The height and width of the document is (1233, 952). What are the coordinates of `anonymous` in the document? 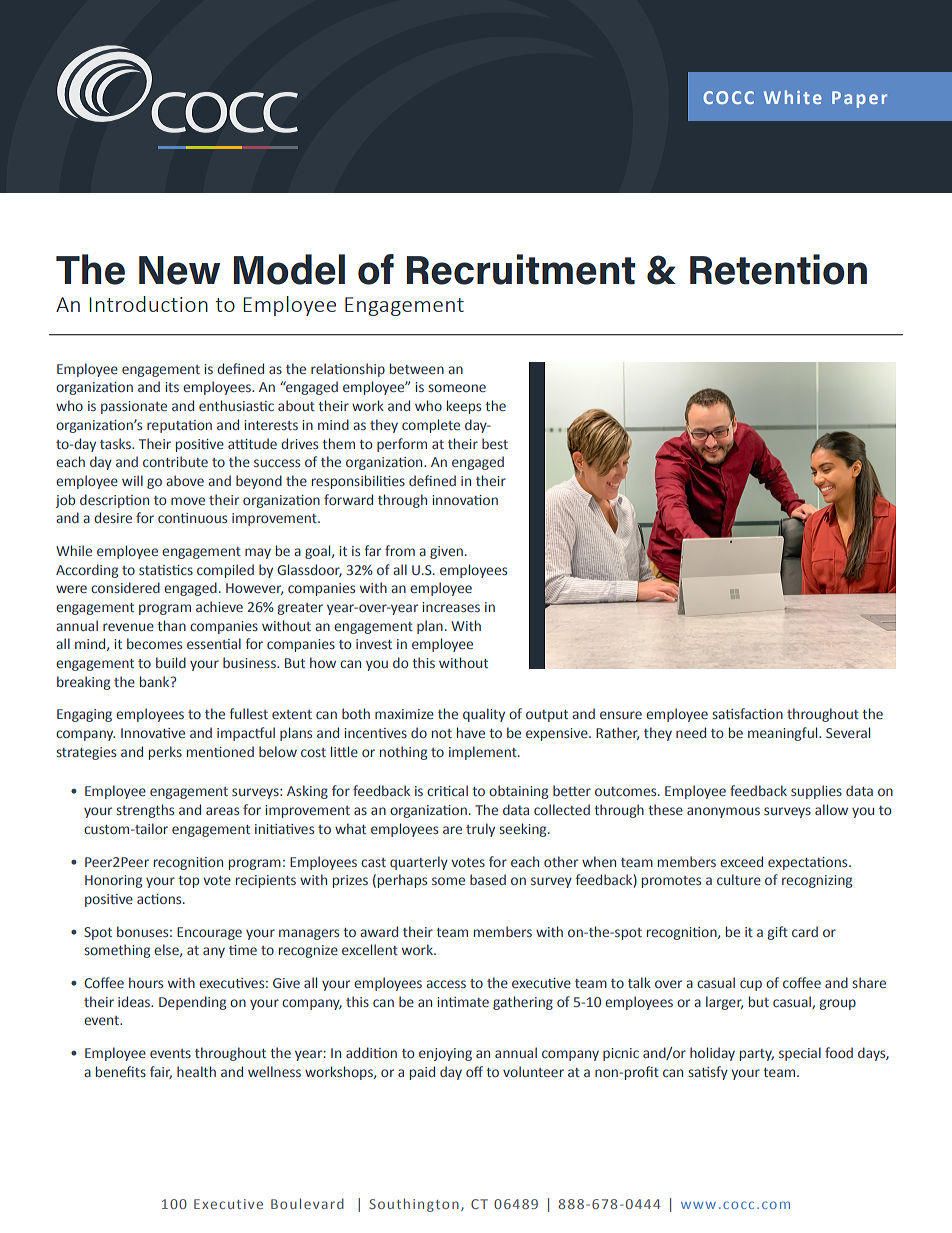 It's located at (723, 812).
